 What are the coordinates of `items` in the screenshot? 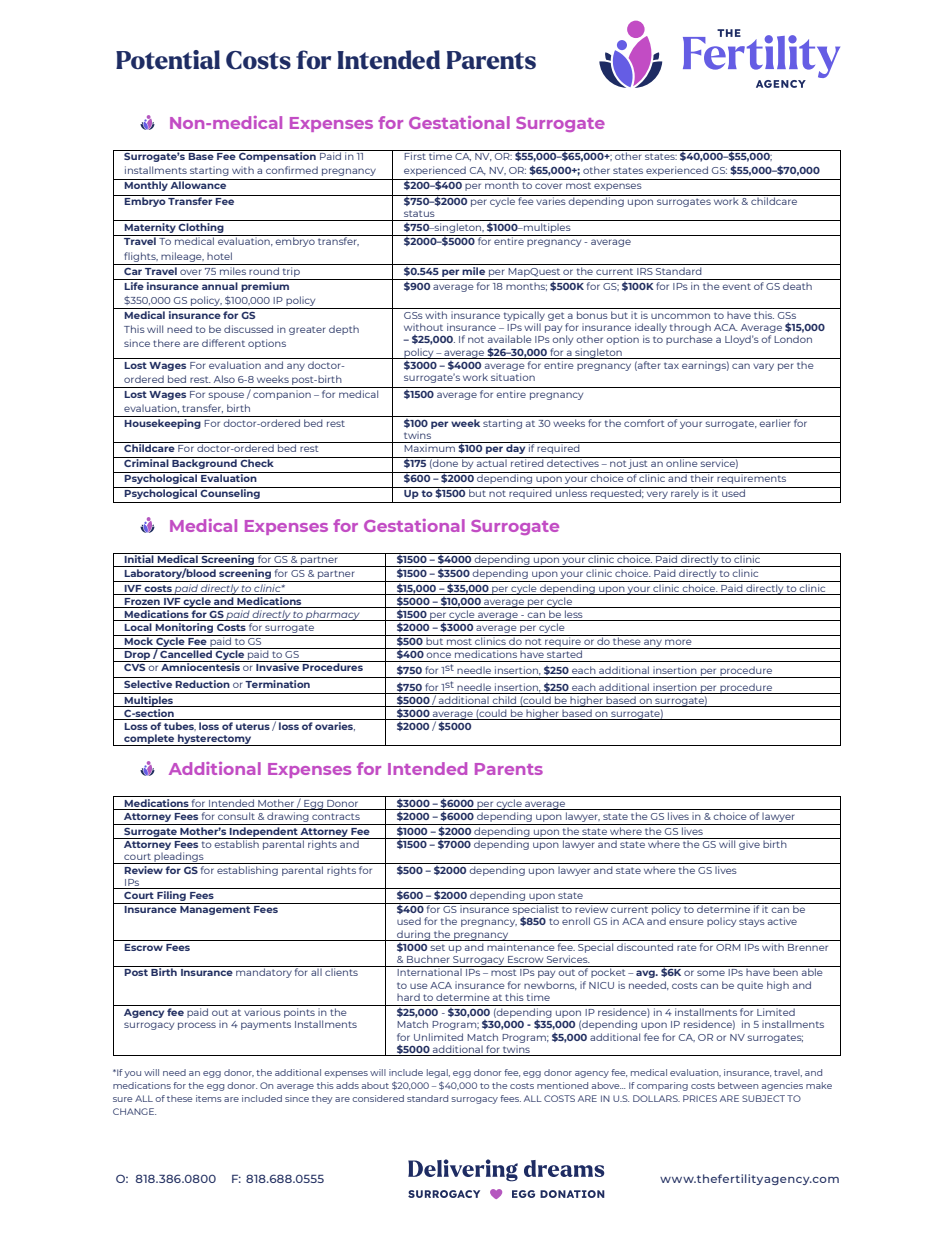 It's located at (209, 1098).
